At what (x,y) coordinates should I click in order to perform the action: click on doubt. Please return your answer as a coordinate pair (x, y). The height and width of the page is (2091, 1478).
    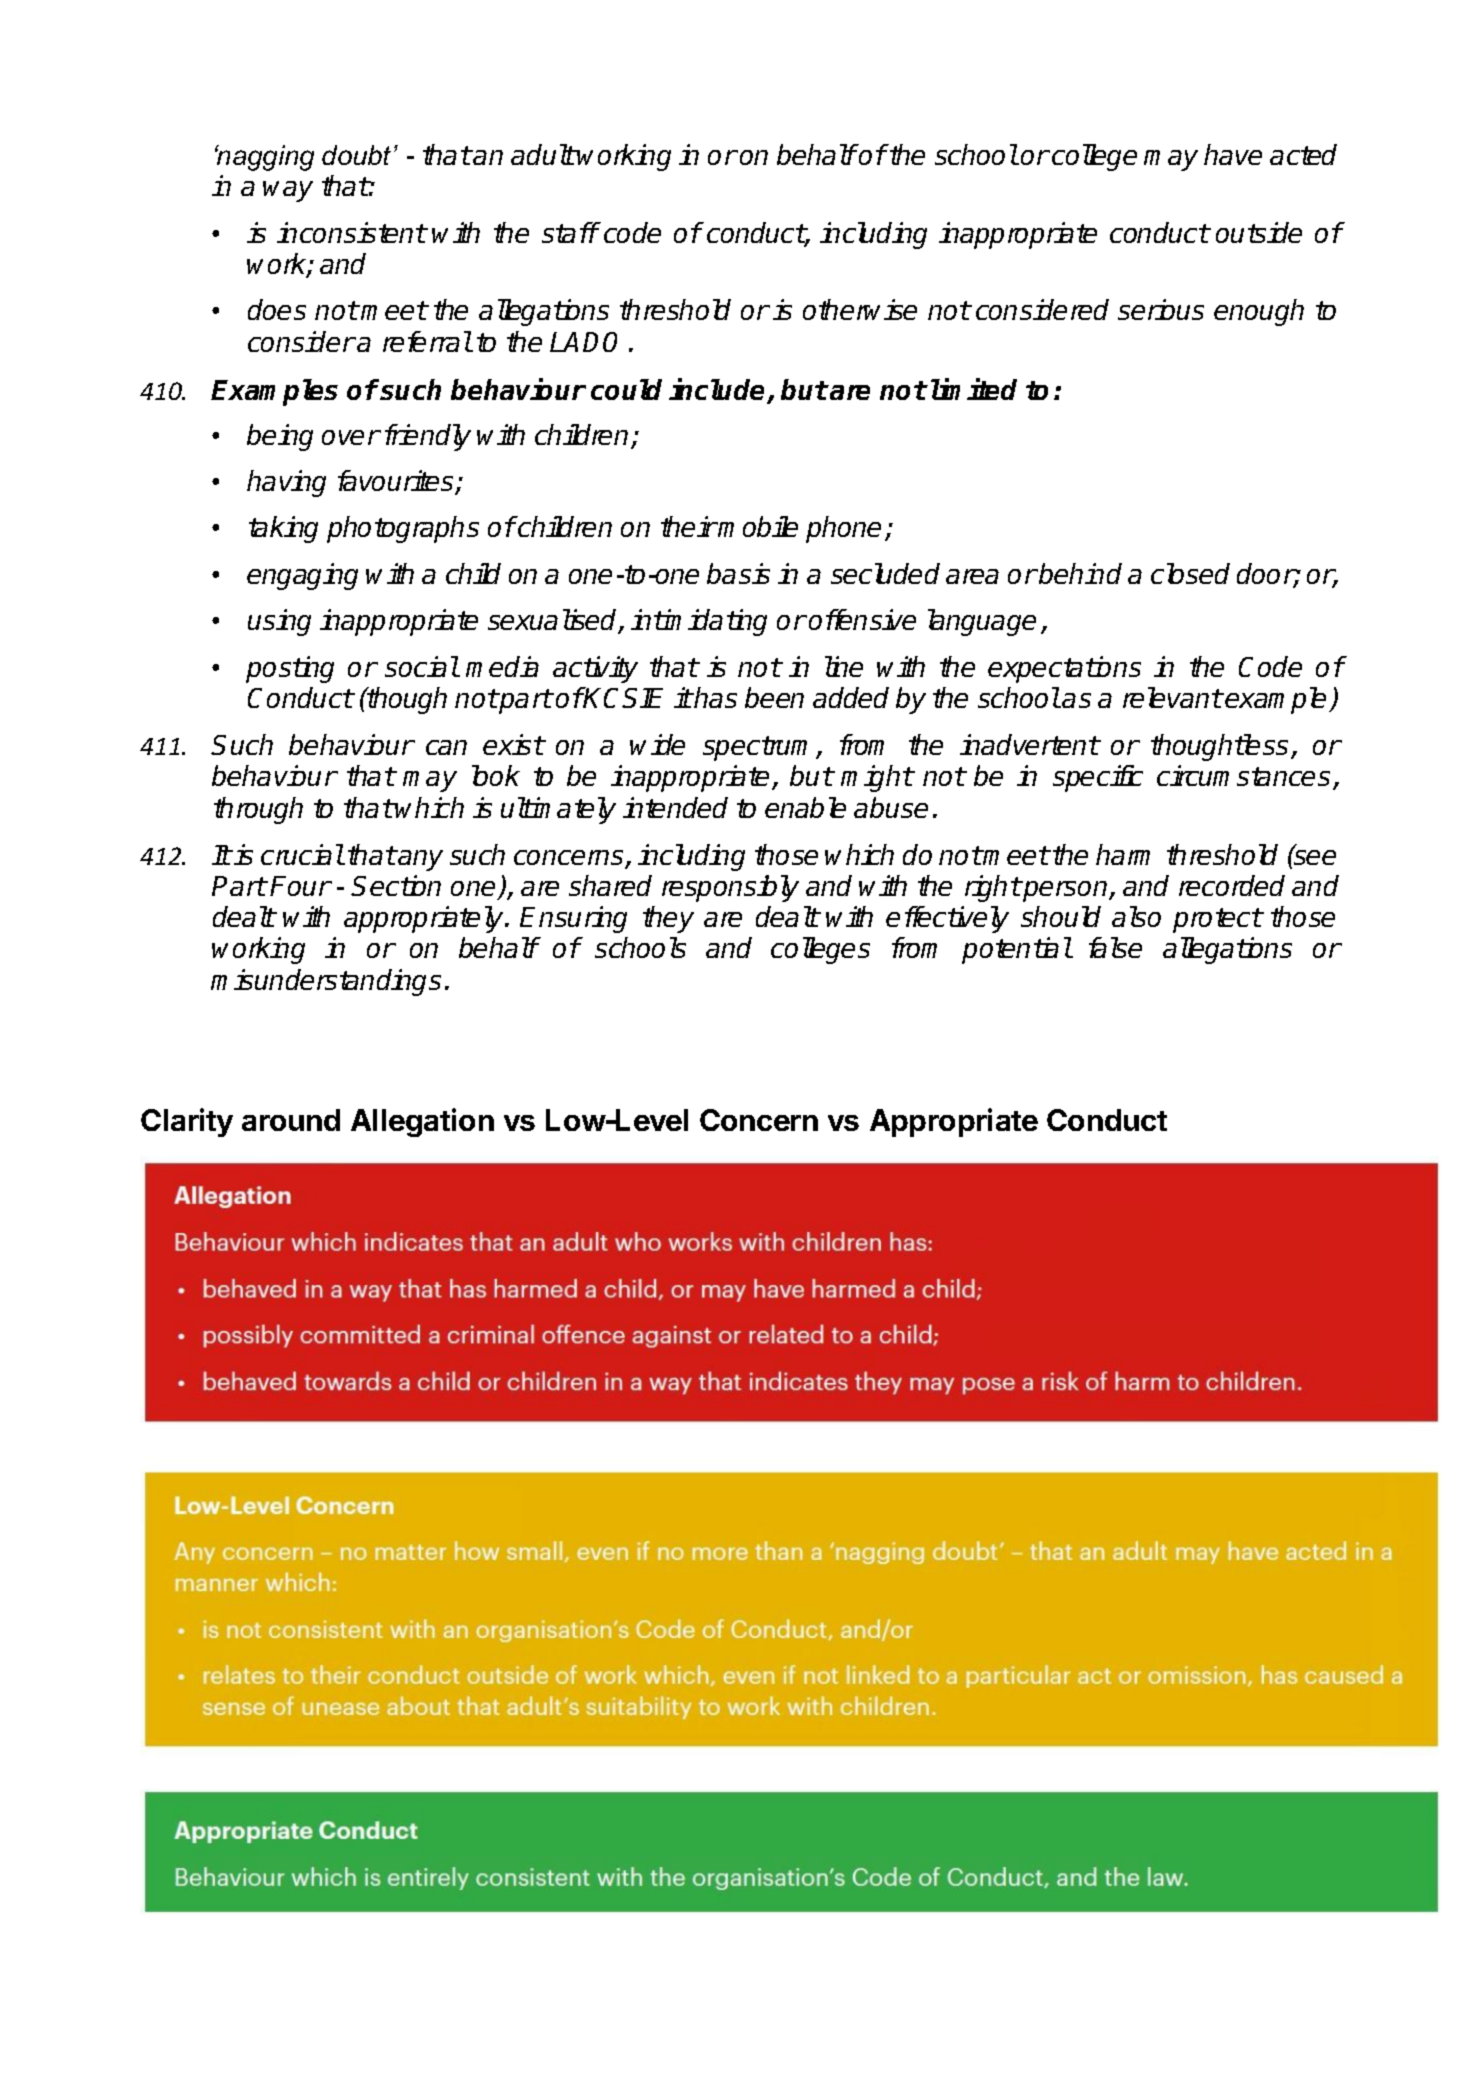
    Looking at the image, I should click on (356, 155).
